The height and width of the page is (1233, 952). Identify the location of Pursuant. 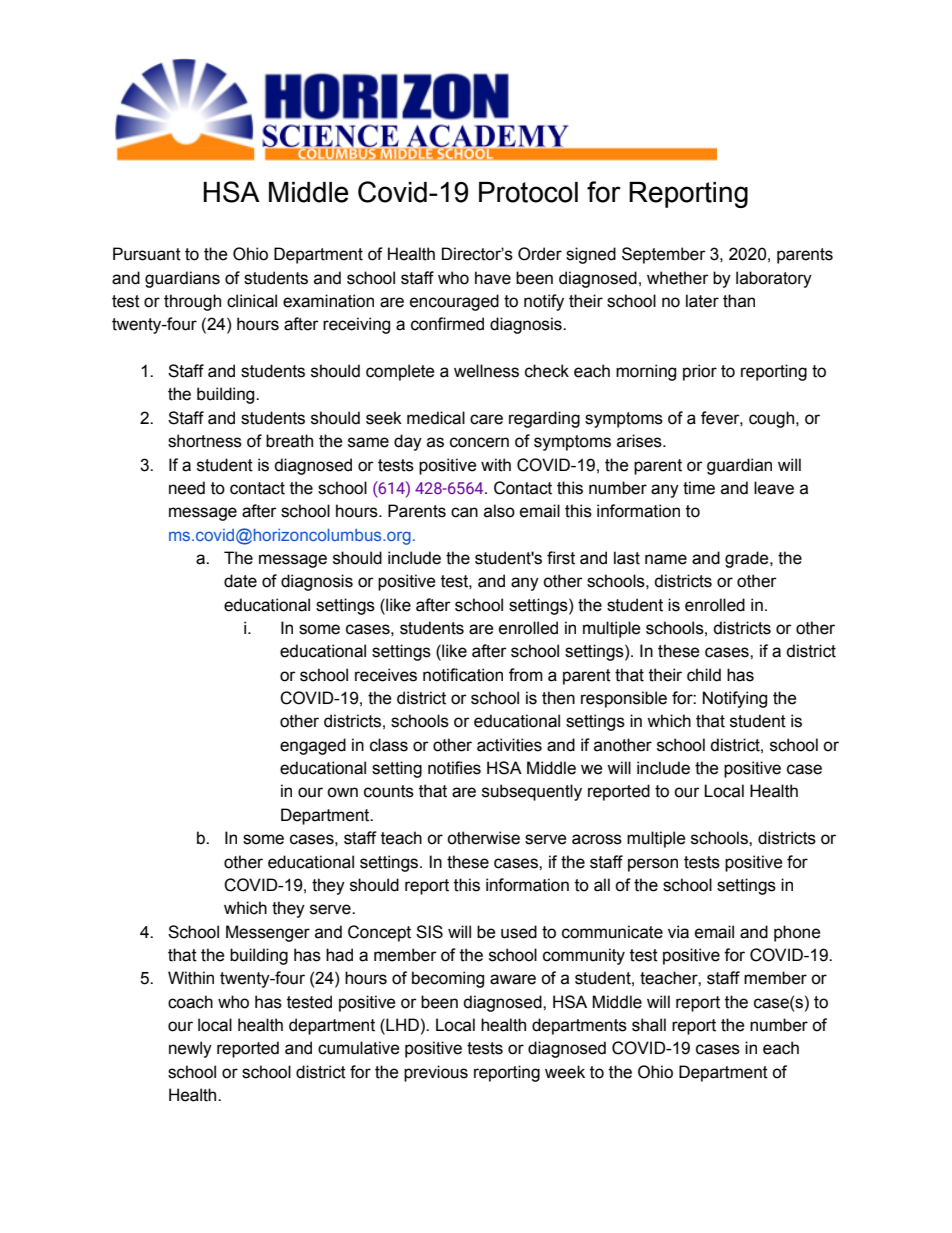
(147, 254).
